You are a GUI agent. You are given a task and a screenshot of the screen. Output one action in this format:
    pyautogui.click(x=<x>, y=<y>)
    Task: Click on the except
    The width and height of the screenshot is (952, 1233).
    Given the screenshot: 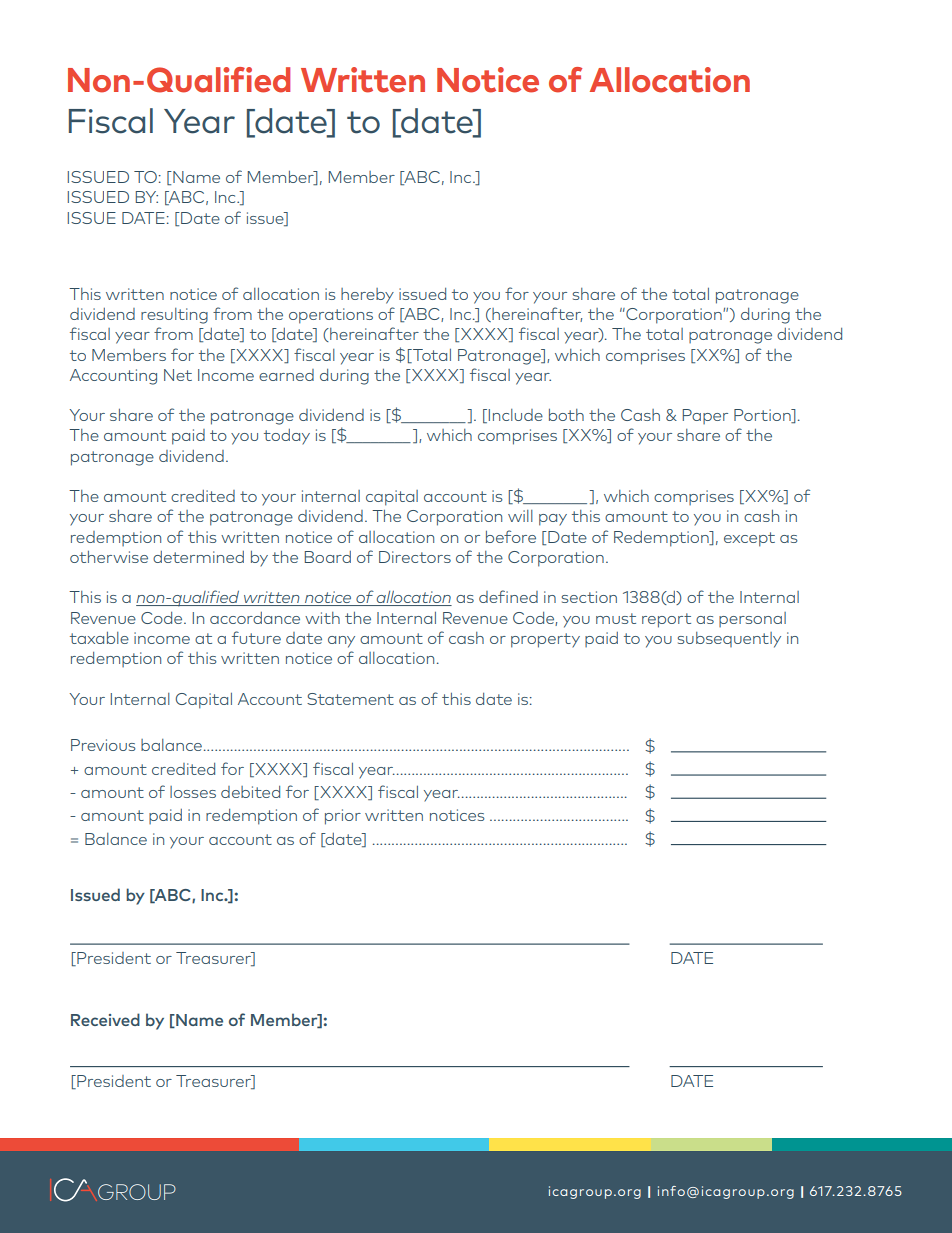 What is the action you would take?
    pyautogui.click(x=749, y=539)
